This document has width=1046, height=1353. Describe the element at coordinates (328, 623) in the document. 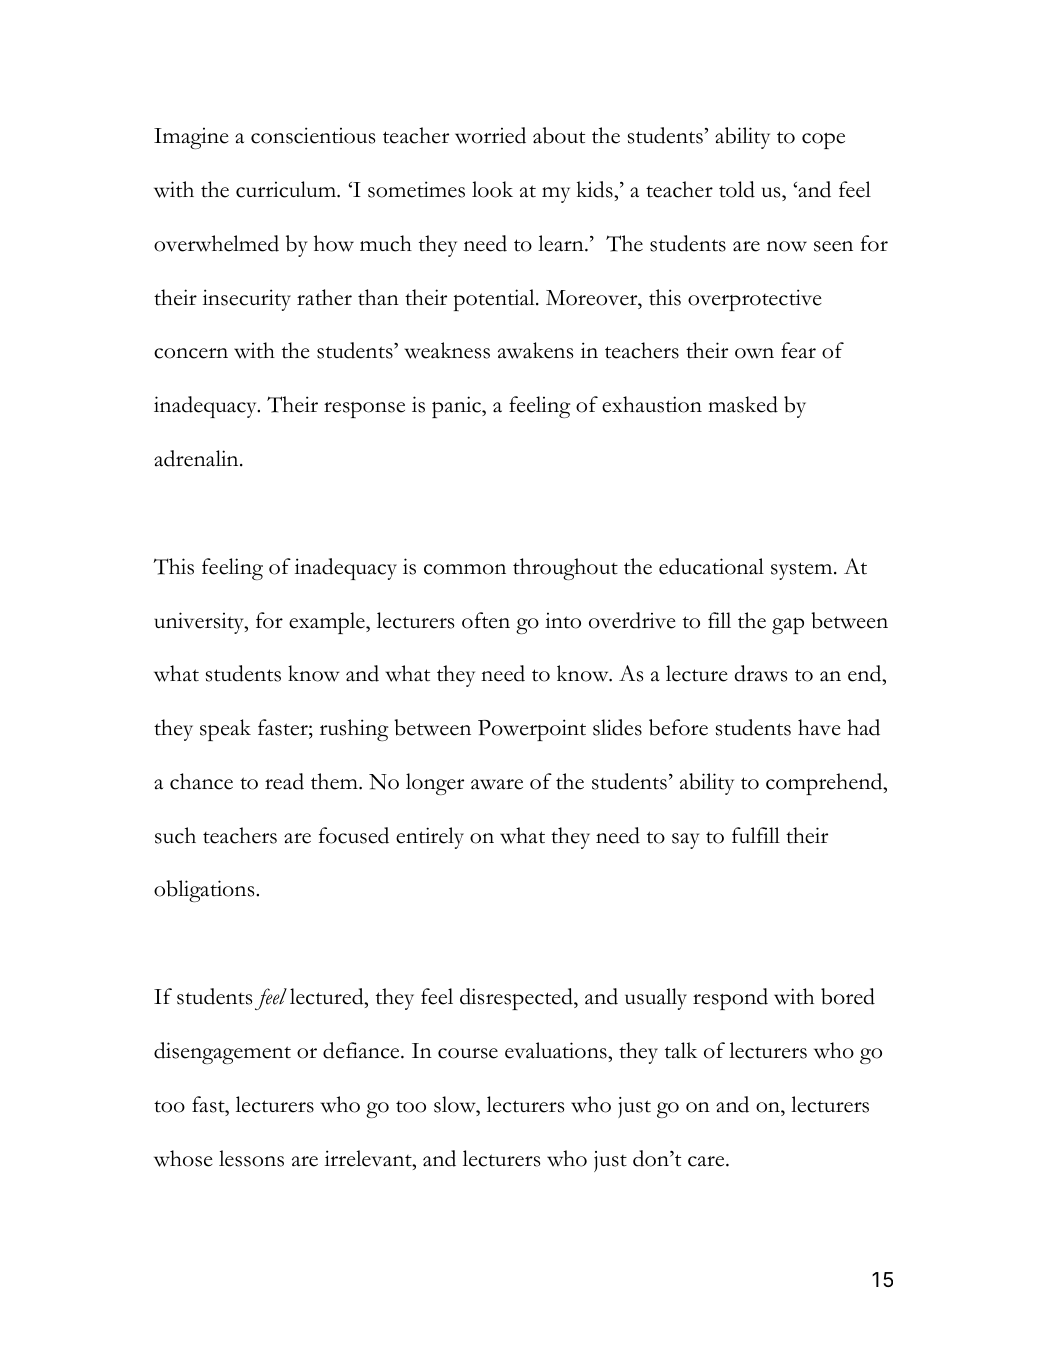

I see `example` at that location.
